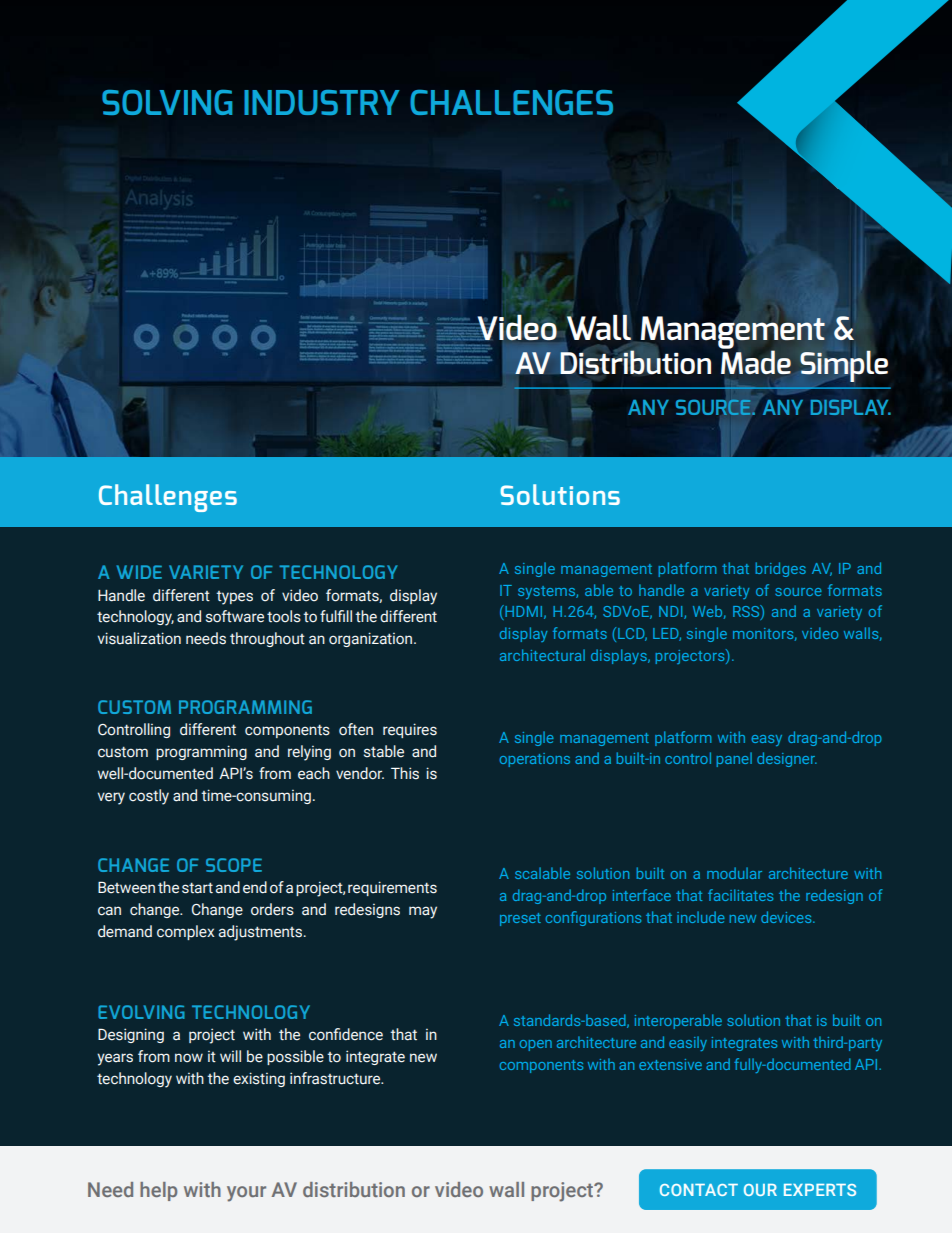 Image resolution: width=952 pixels, height=1233 pixels. I want to click on software, so click(235, 616).
